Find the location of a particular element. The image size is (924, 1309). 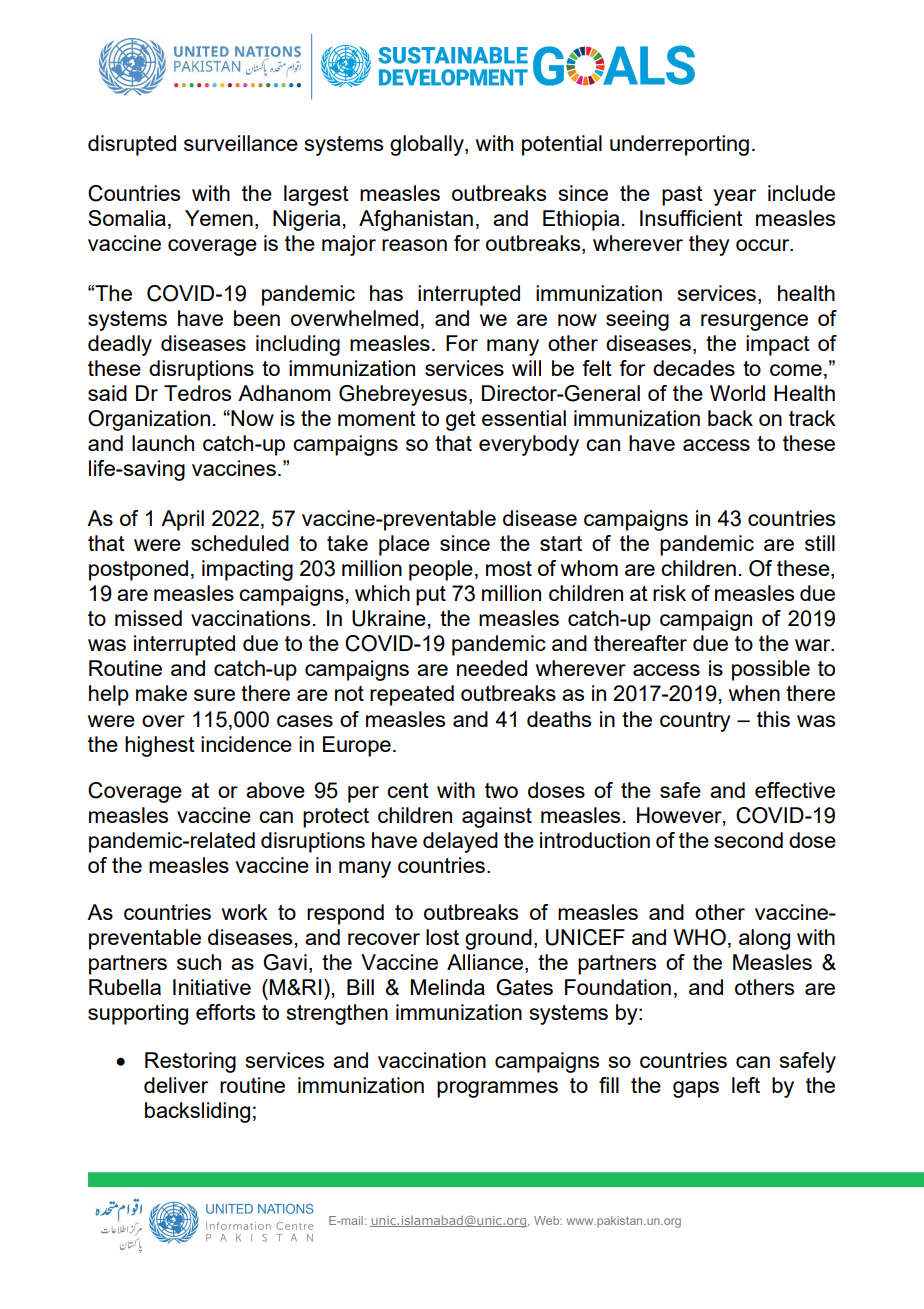

Yemen is located at coordinates (219, 218).
